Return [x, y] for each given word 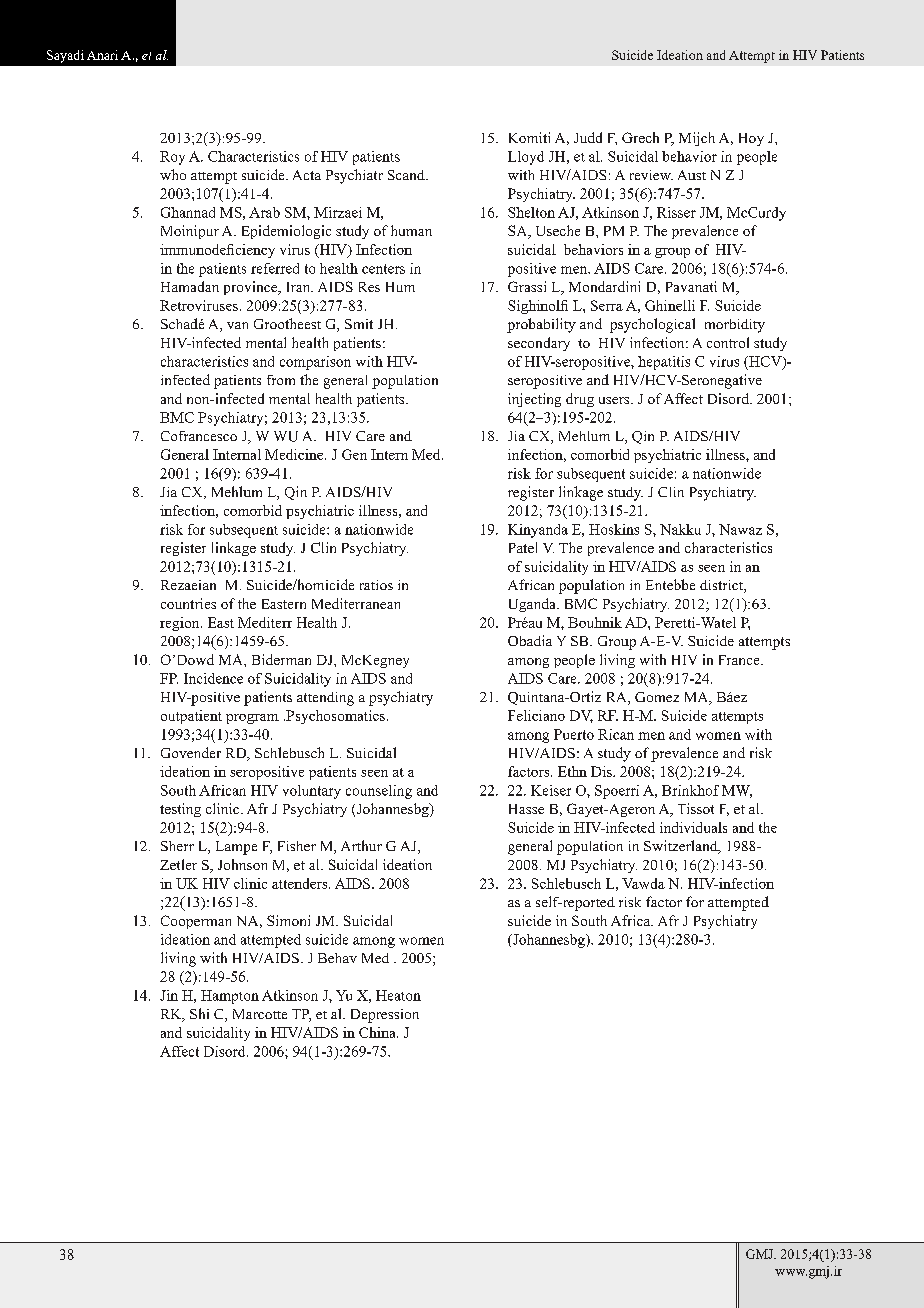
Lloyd [526, 158]
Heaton [398, 995]
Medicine [295, 454]
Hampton [230, 997]
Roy [172, 158]
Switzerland [682, 847]
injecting [534, 400]
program [252, 719]
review [651, 175]
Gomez [657, 697]
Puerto [574, 734]
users [615, 400]
